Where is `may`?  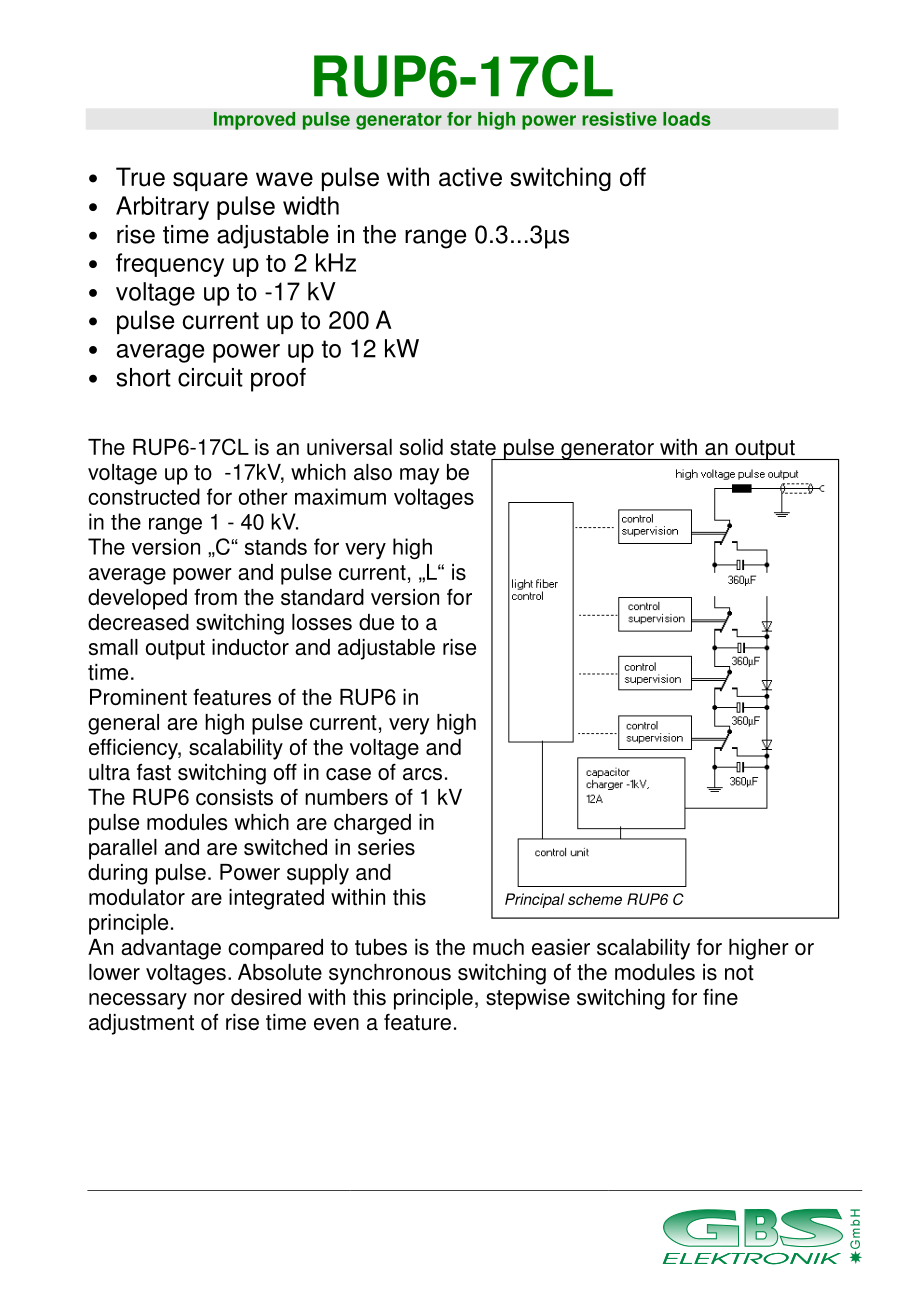 may is located at coordinates (420, 476).
